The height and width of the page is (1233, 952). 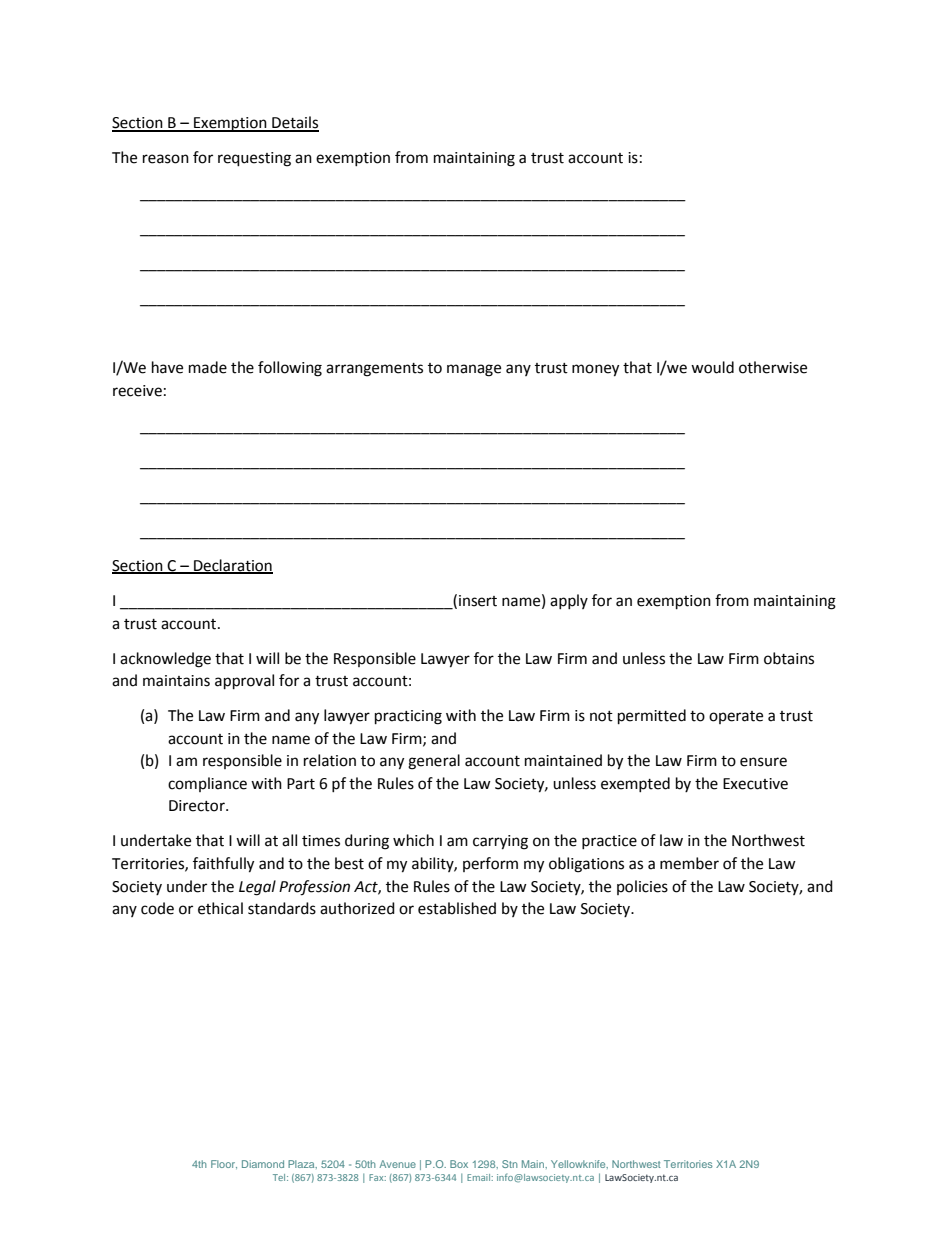 What do you see at coordinates (755, 784) in the page?
I see `Executive` at bounding box center [755, 784].
